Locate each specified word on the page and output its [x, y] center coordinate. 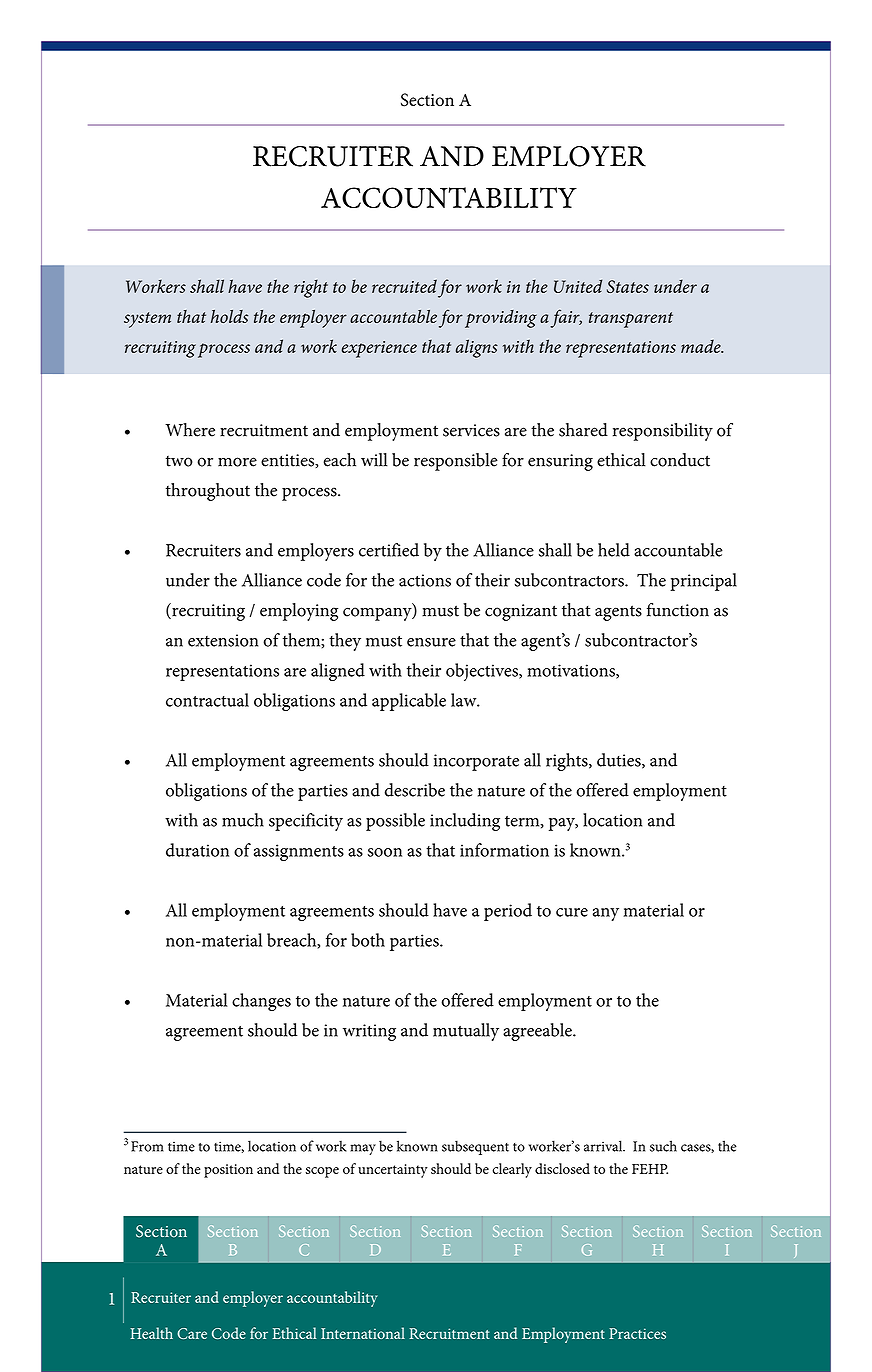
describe [415, 790]
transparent [631, 320]
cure [572, 912]
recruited [404, 286]
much [243, 820]
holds [229, 316]
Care [192, 1333]
